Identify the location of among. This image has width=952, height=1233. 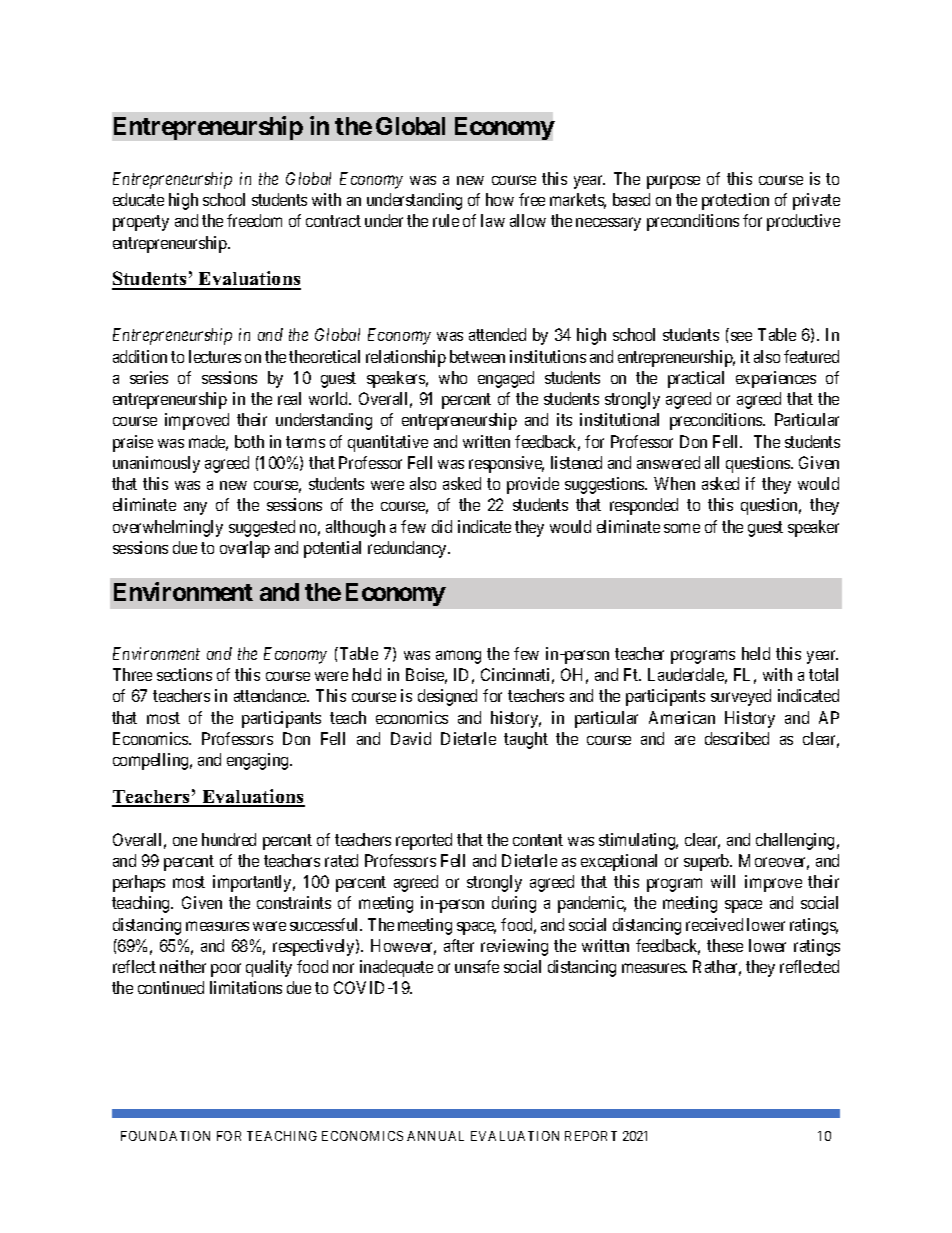
(458, 657).
